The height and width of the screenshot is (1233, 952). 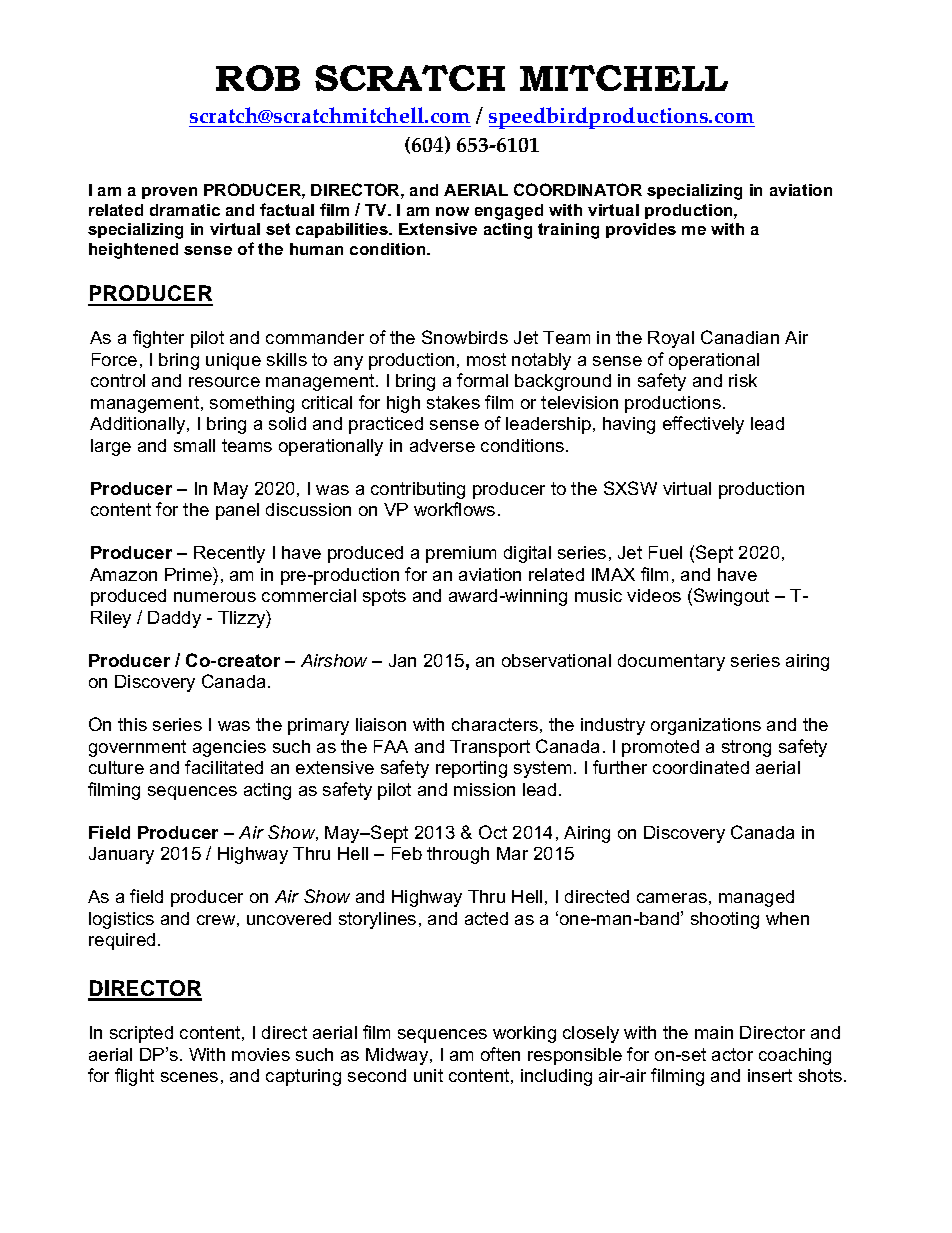 I want to click on coordinated, so click(x=701, y=767).
